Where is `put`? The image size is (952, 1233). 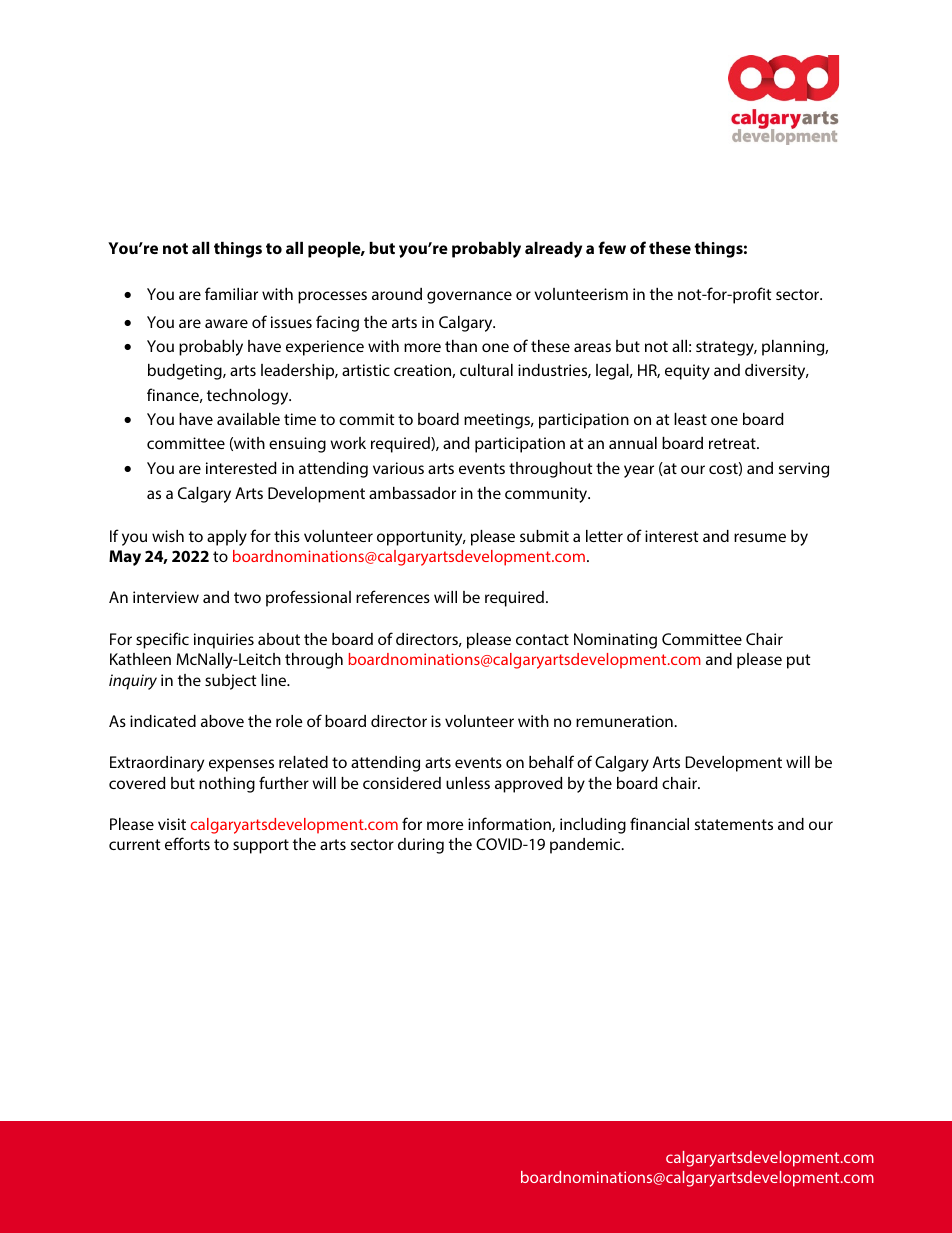
put is located at coordinates (798, 661).
